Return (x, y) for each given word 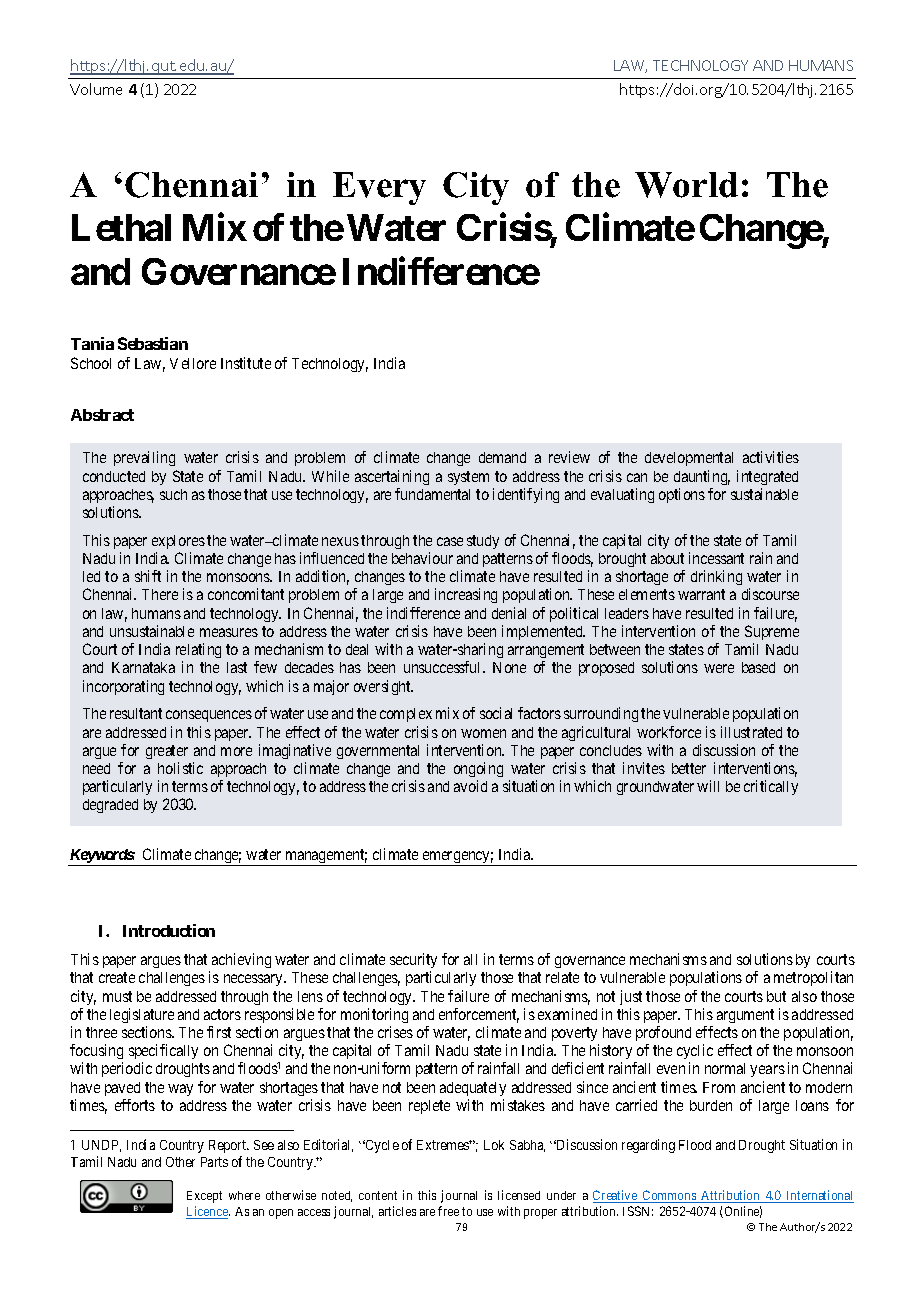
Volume (96, 89)
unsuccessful (444, 667)
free (448, 1211)
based (758, 667)
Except (204, 1197)
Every (379, 188)
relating (198, 652)
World (686, 185)
